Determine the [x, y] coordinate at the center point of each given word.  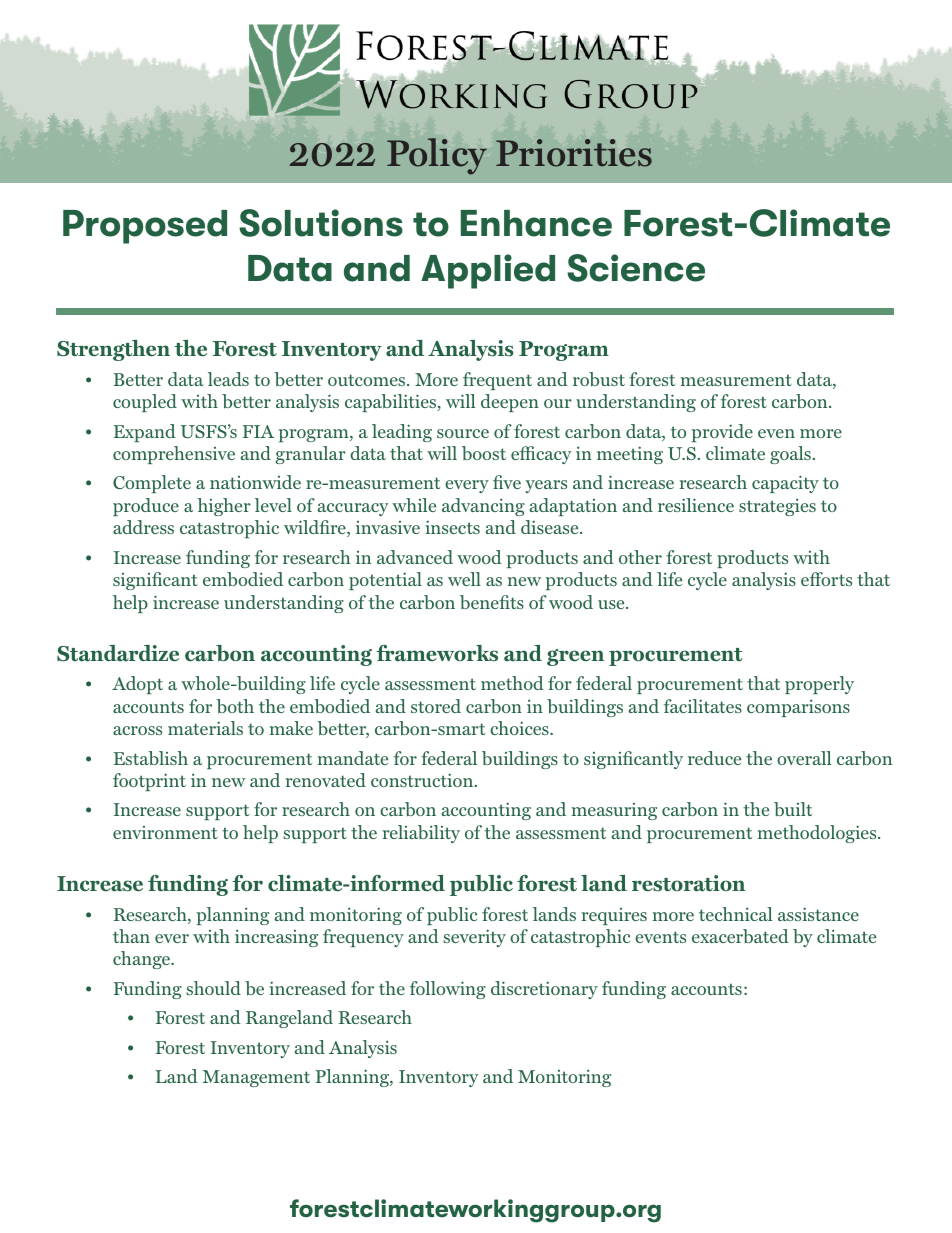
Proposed [145, 227]
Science [636, 268]
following [448, 990]
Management [256, 1078]
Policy [437, 156]
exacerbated [740, 936]
